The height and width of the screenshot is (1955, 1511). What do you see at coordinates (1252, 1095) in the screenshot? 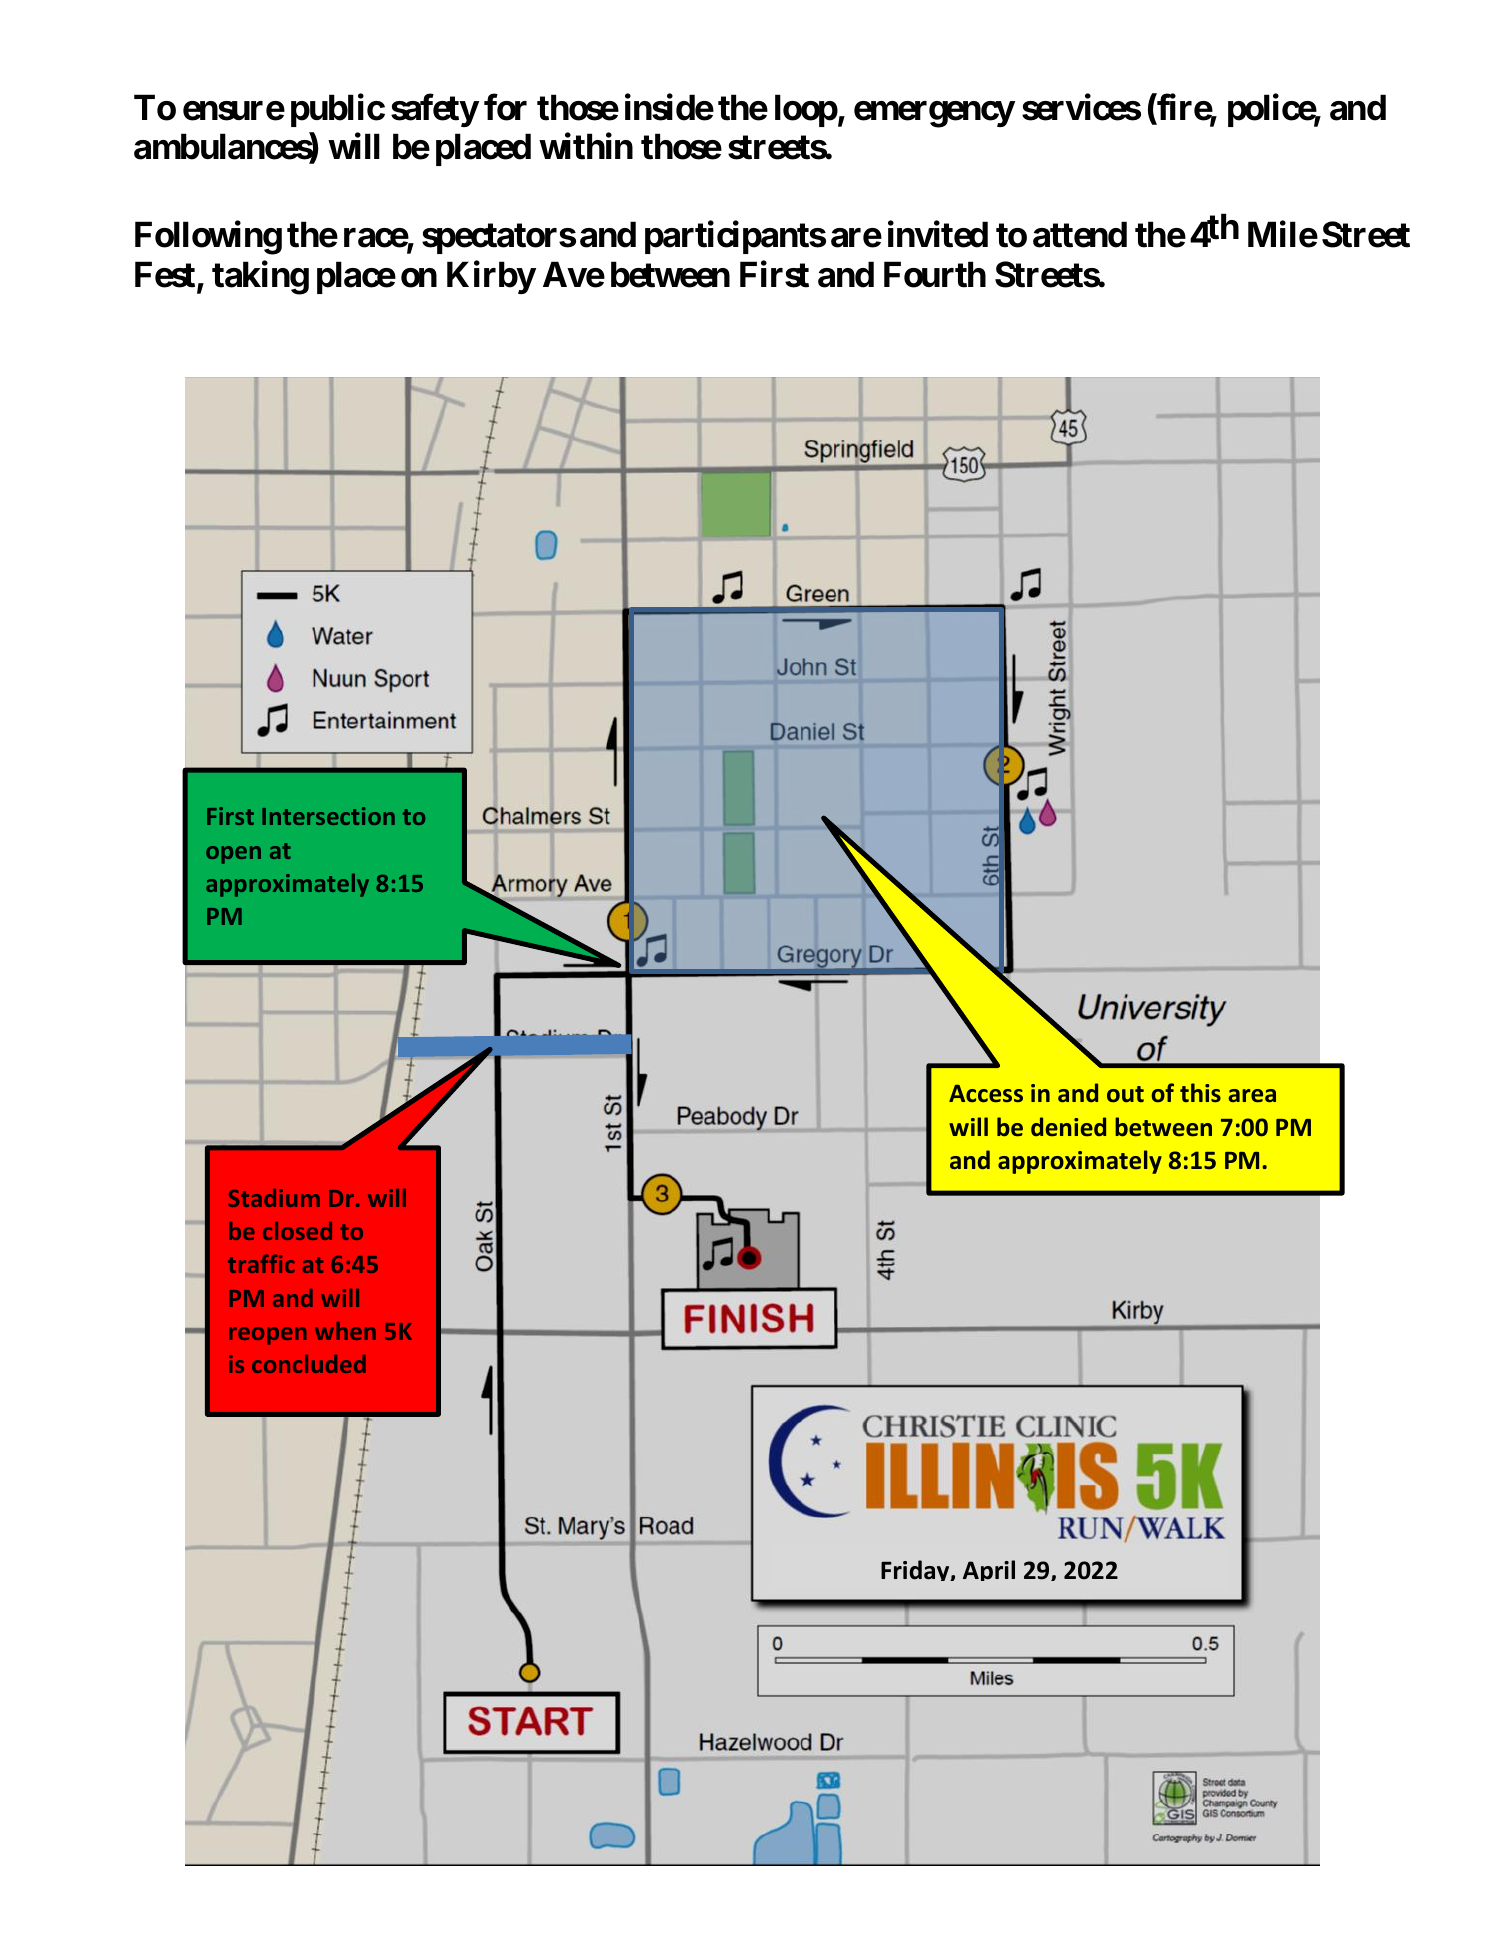
I see `area` at bounding box center [1252, 1095].
